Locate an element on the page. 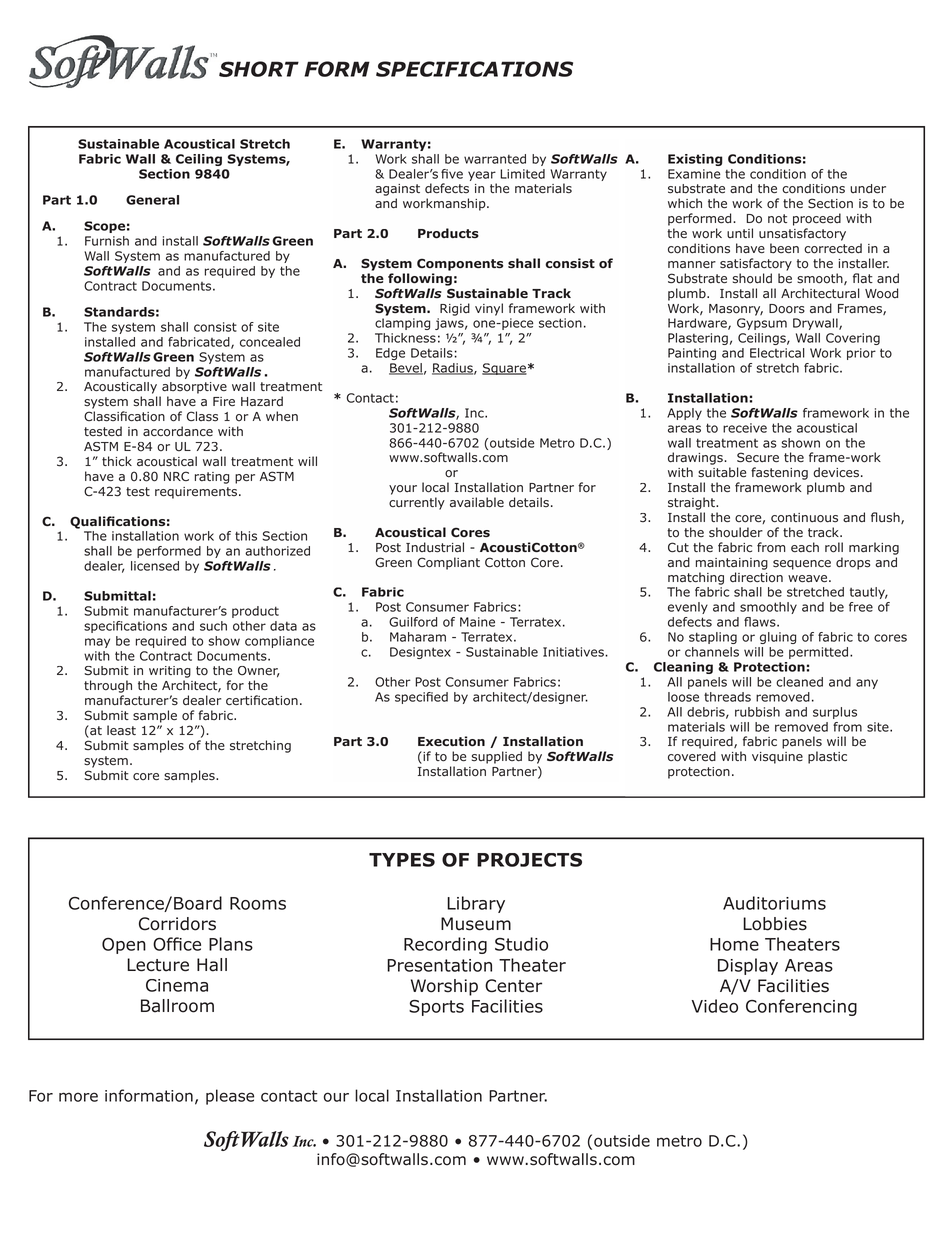  plastic is located at coordinates (827, 757).
